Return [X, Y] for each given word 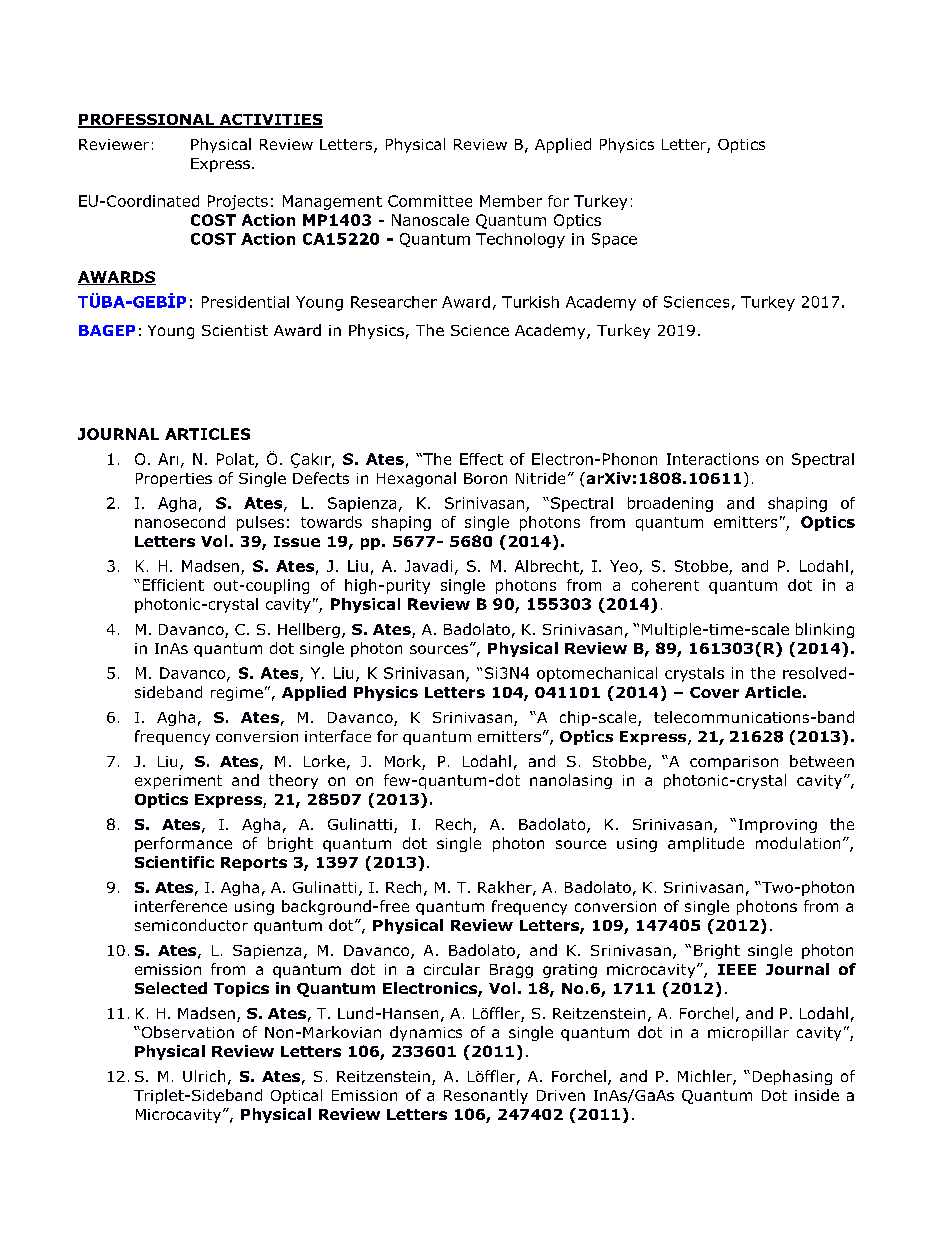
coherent [665, 585]
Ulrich [204, 1076]
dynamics [426, 1033]
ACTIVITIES [270, 121]
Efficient [173, 585]
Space [614, 240]
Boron [485, 478]
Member [511, 201]
